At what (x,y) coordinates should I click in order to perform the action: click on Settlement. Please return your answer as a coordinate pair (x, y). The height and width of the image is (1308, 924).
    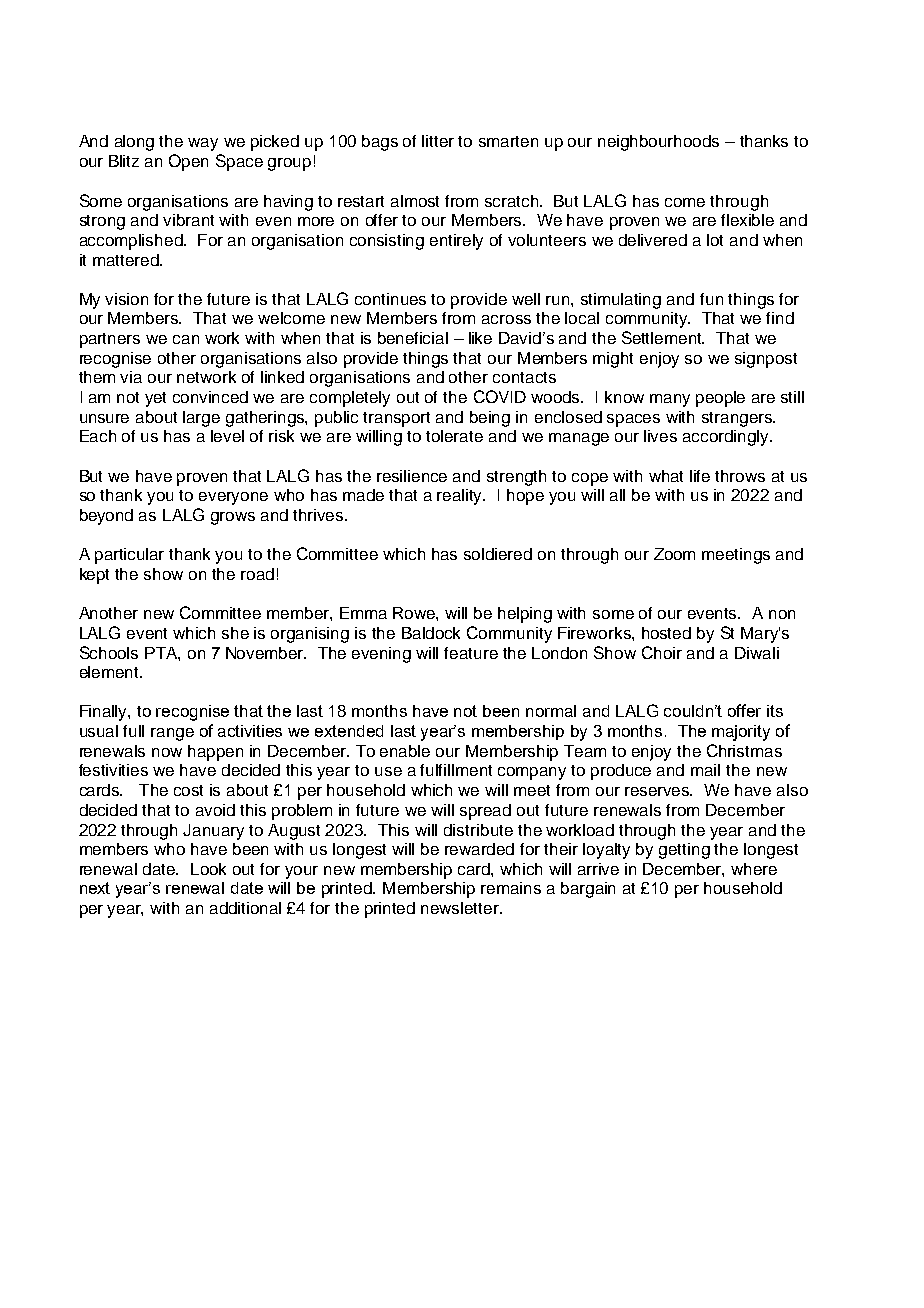
    Looking at the image, I should click on (663, 337).
